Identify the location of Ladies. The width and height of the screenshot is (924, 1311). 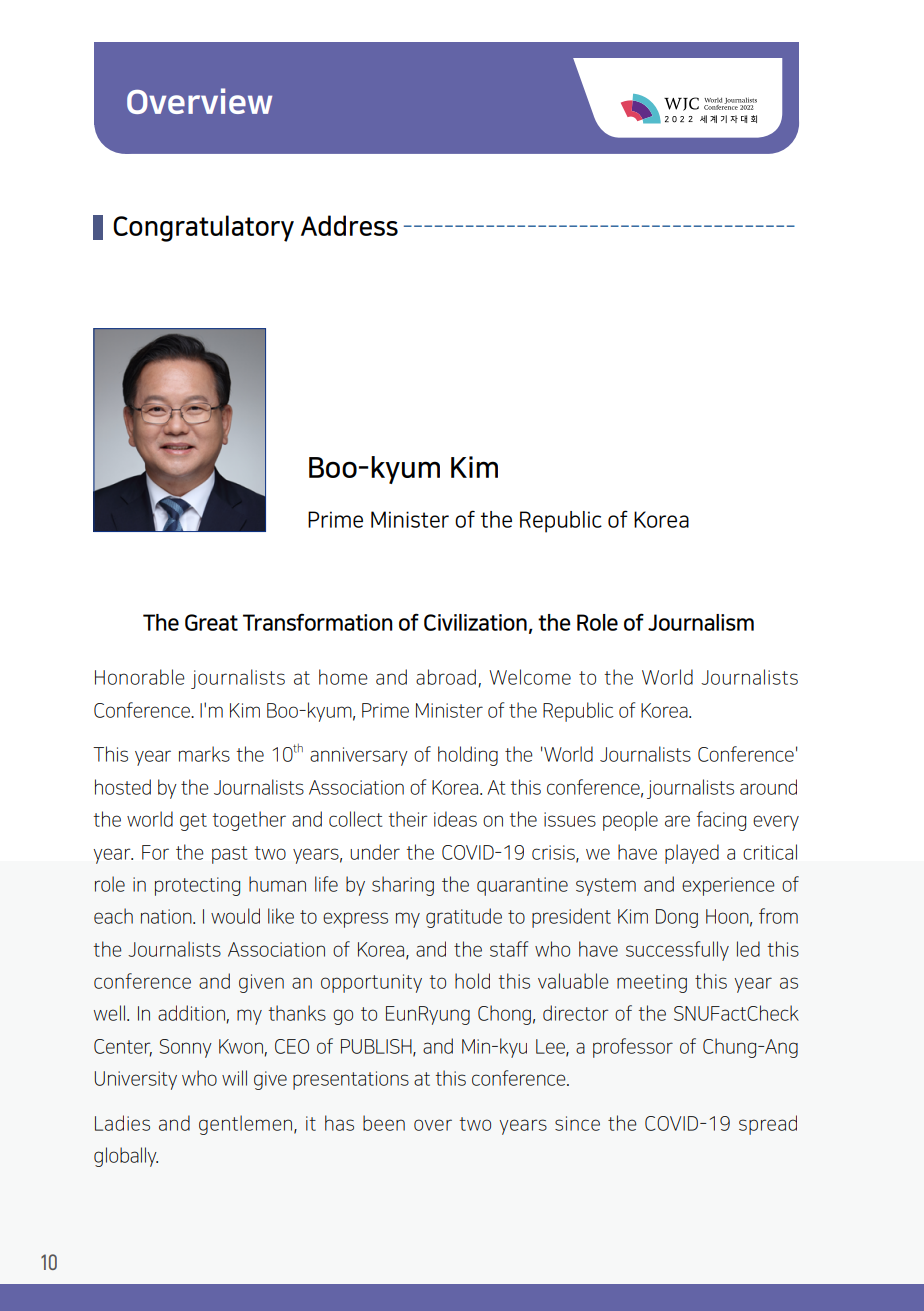
(122, 1123).
